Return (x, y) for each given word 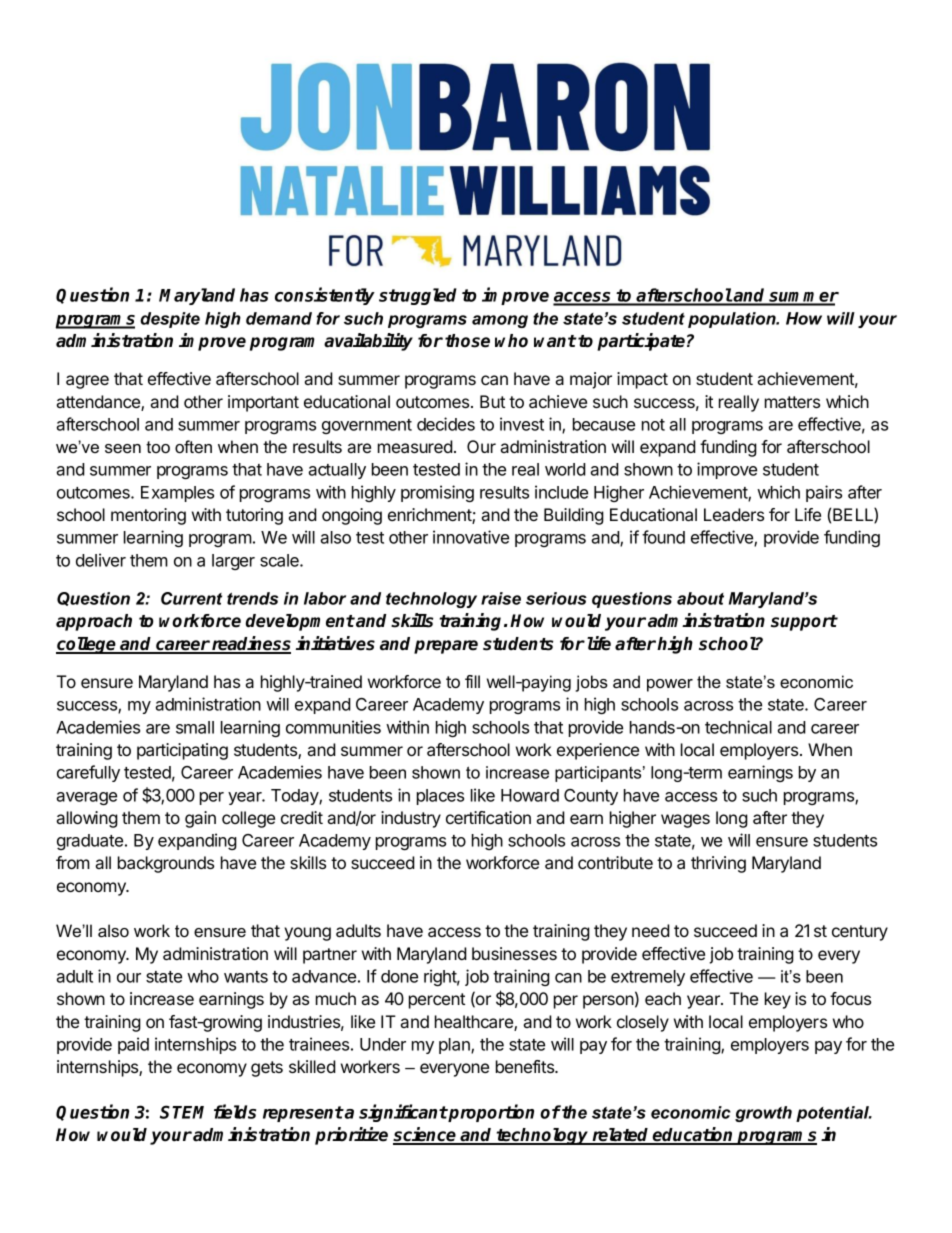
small (195, 727)
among (500, 321)
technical (738, 727)
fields (235, 1111)
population (733, 320)
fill (472, 681)
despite (170, 320)
